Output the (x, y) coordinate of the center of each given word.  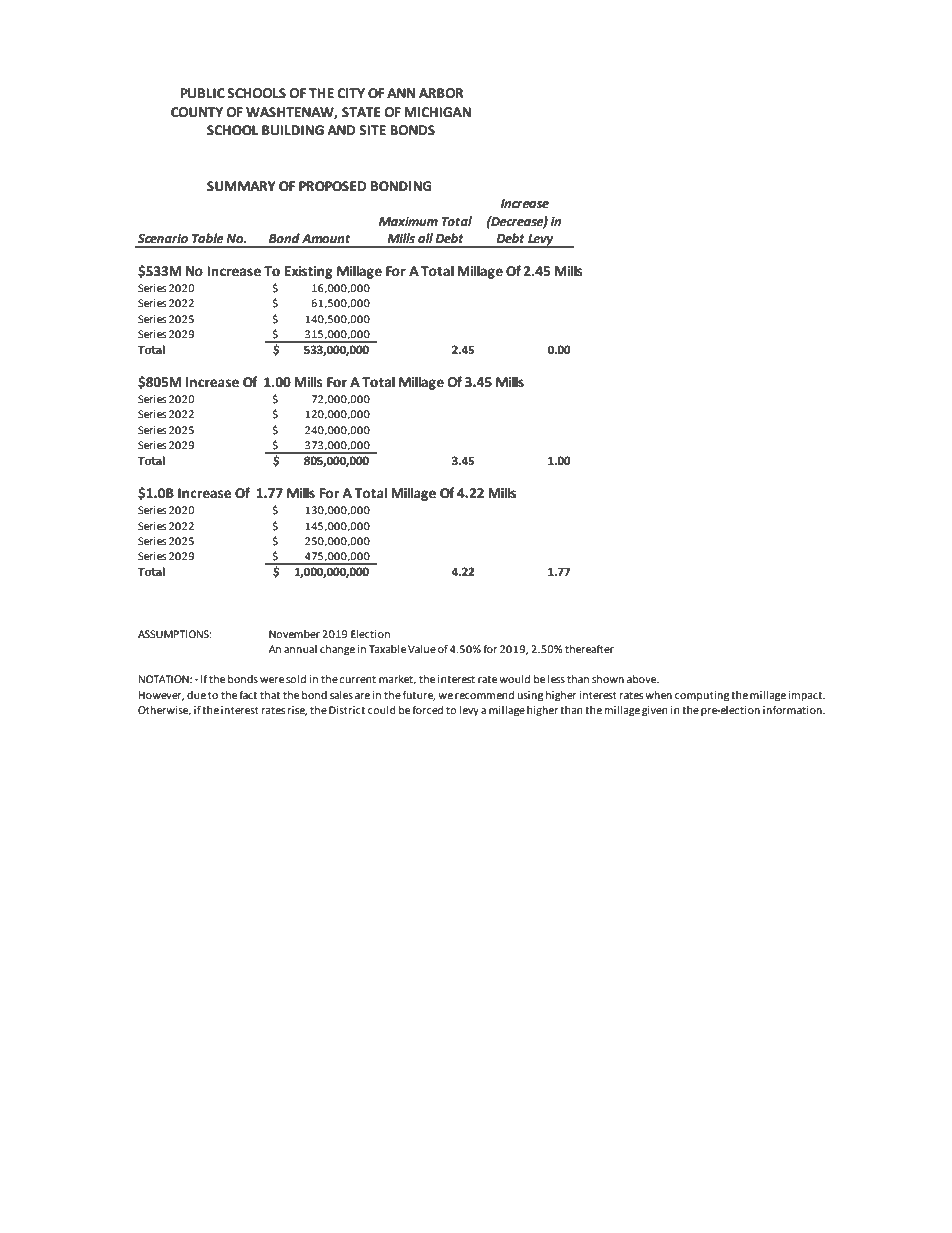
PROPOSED (332, 186)
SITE (372, 130)
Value (422, 649)
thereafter (589, 648)
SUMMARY (241, 186)
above (643, 679)
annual (300, 649)
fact (248, 694)
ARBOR (441, 93)
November (294, 634)
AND (341, 130)
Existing (309, 272)
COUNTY (197, 112)
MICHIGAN (437, 112)
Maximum (408, 221)
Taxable (387, 649)
